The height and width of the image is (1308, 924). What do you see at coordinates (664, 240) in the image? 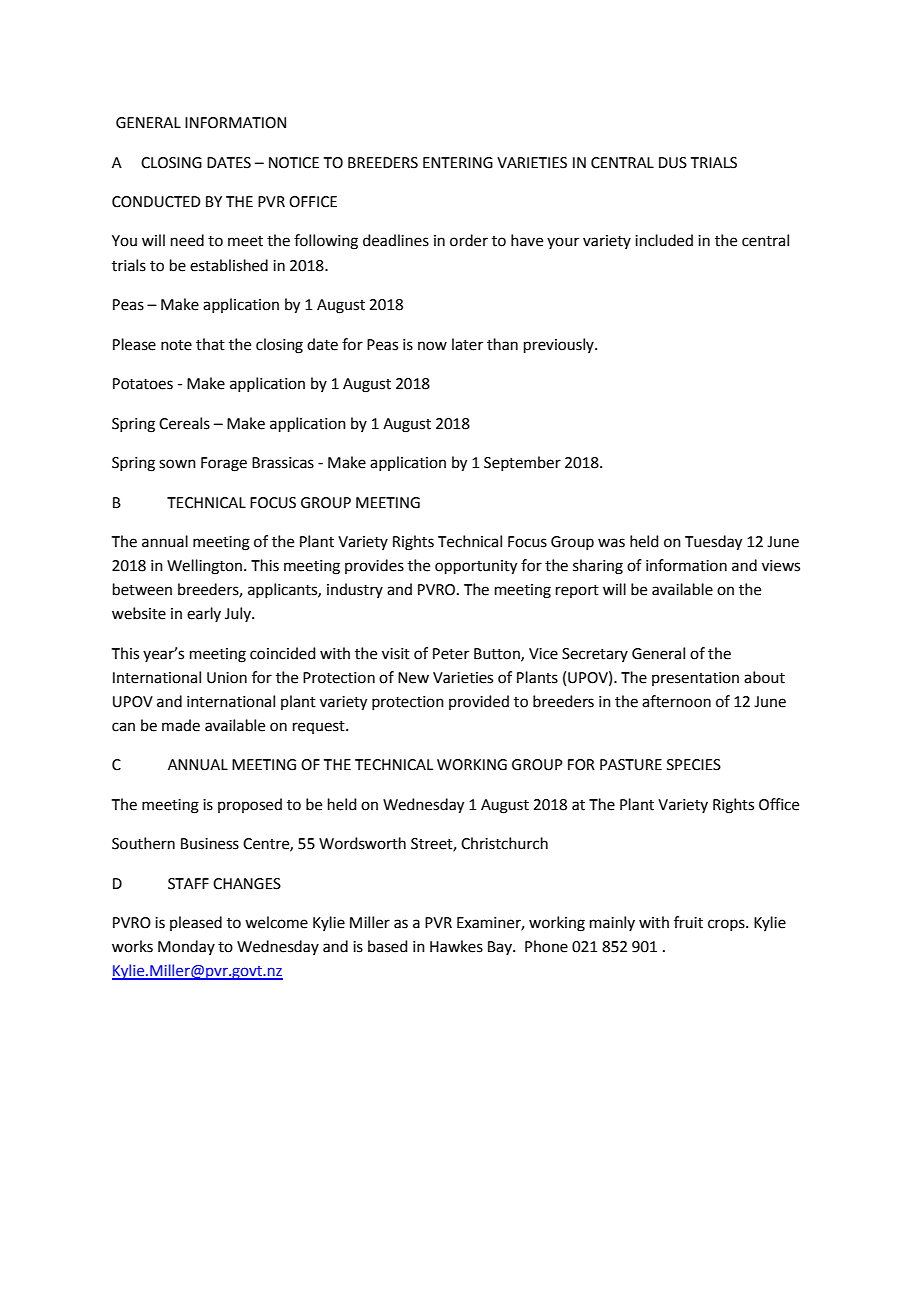
I see `included` at bounding box center [664, 240].
